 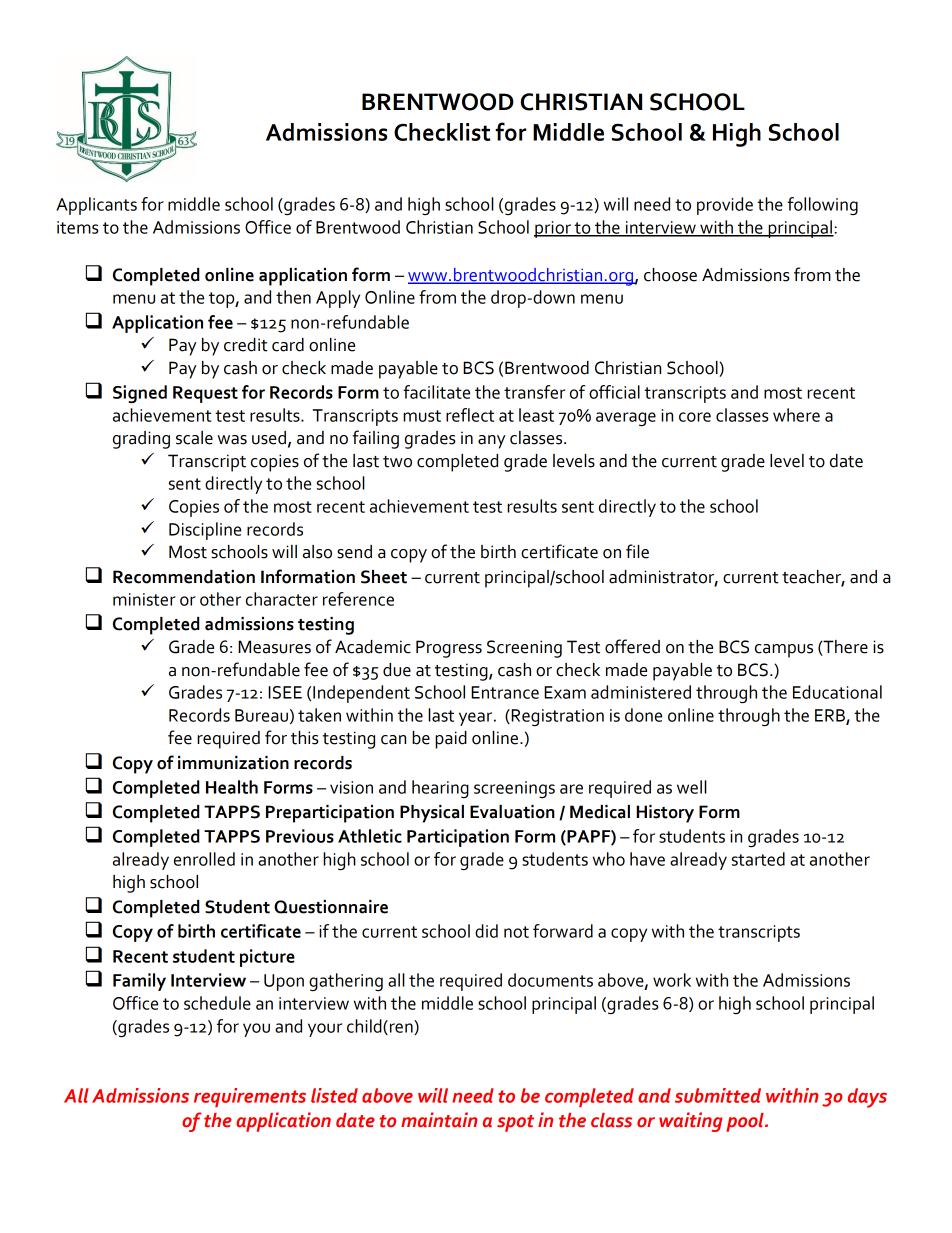 I want to click on where, so click(x=796, y=415).
